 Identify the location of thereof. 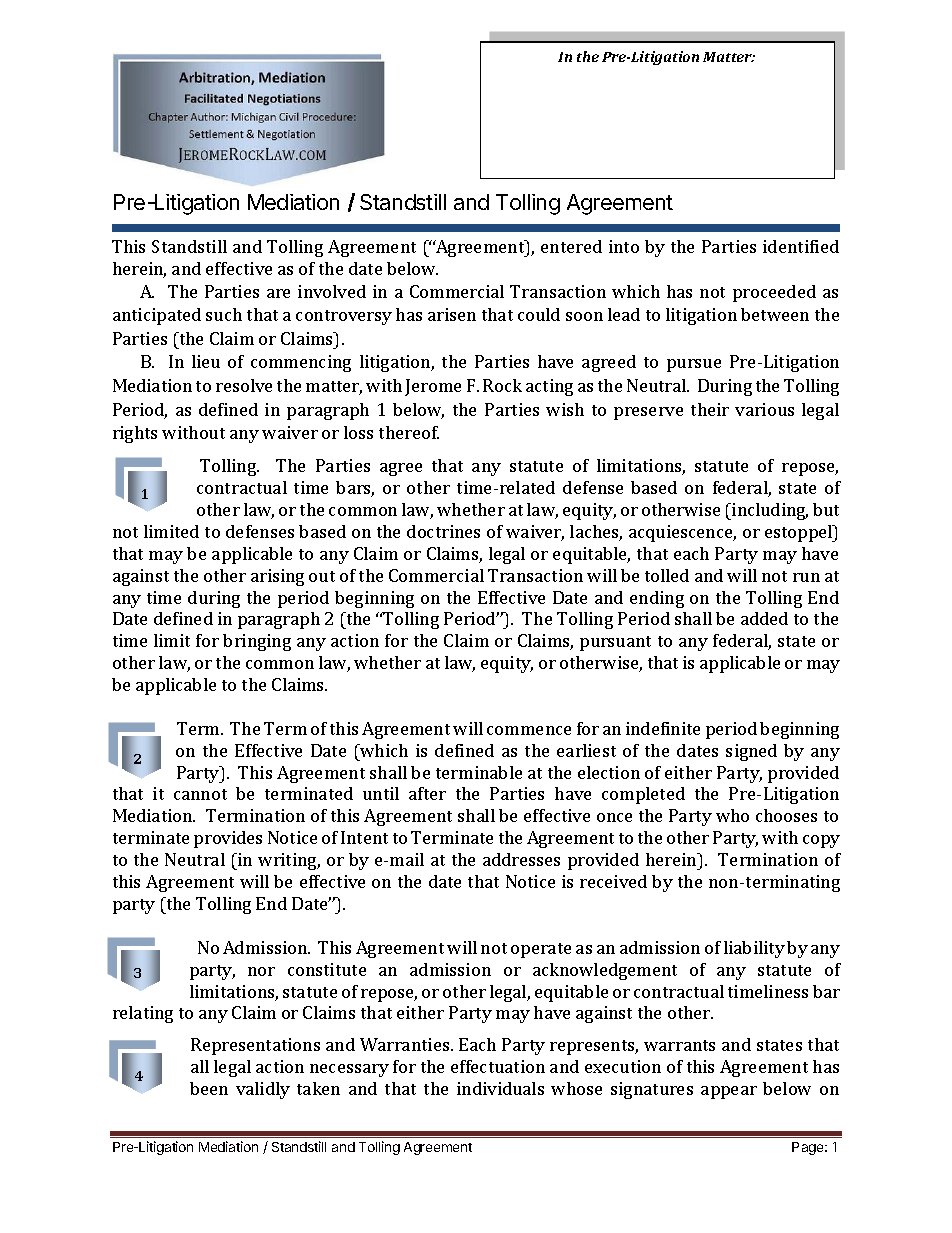
(409, 432).
